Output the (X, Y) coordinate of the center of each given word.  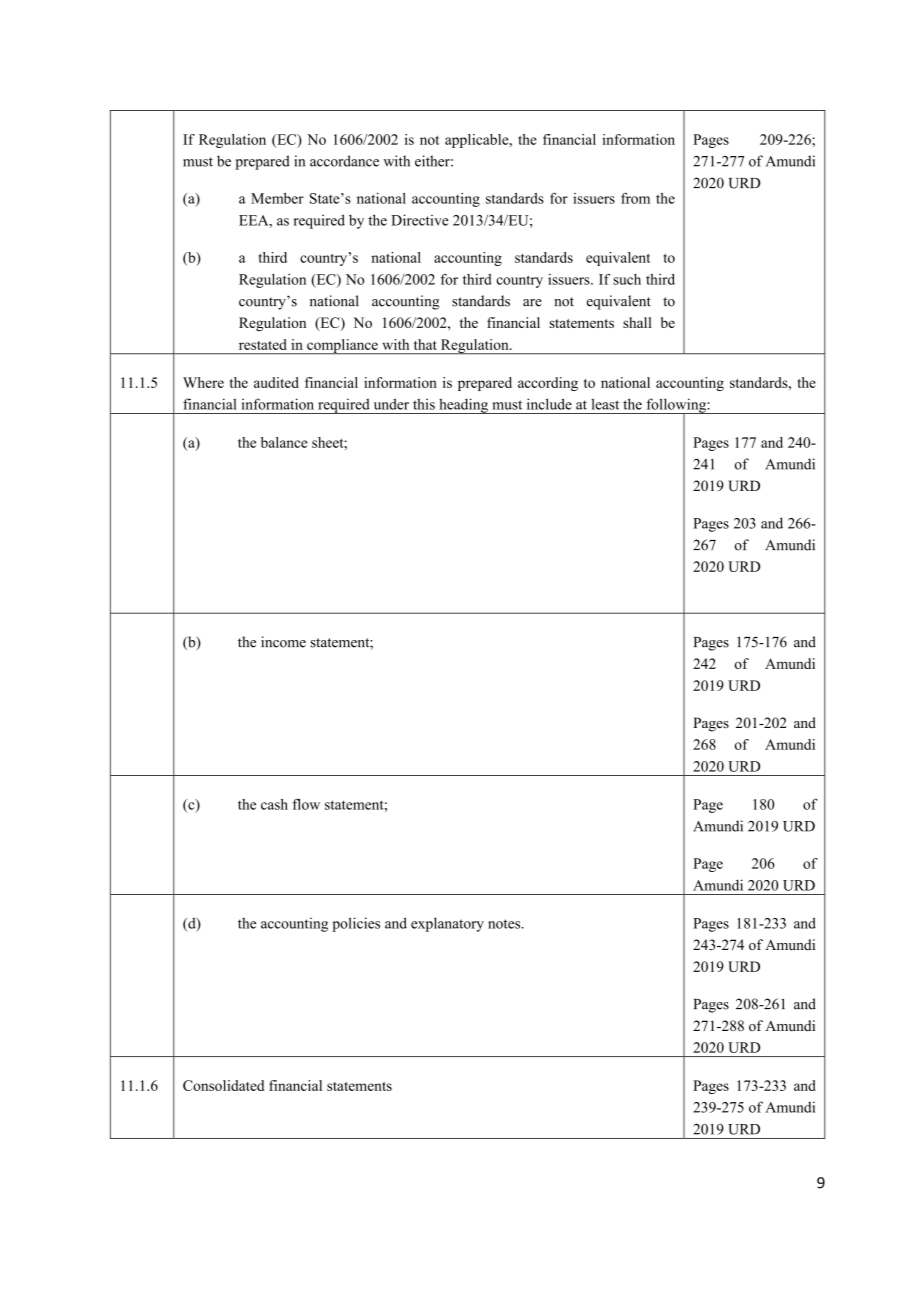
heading (463, 406)
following (676, 406)
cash (274, 804)
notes (505, 924)
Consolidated (223, 1085)
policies (356, 924)
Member (277, 198)
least (605, 404)
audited (276, 382)
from (635, 198)
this (424, 404)
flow (306, 804)
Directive (420, 220)
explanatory (447, 924)
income (283, 642)
